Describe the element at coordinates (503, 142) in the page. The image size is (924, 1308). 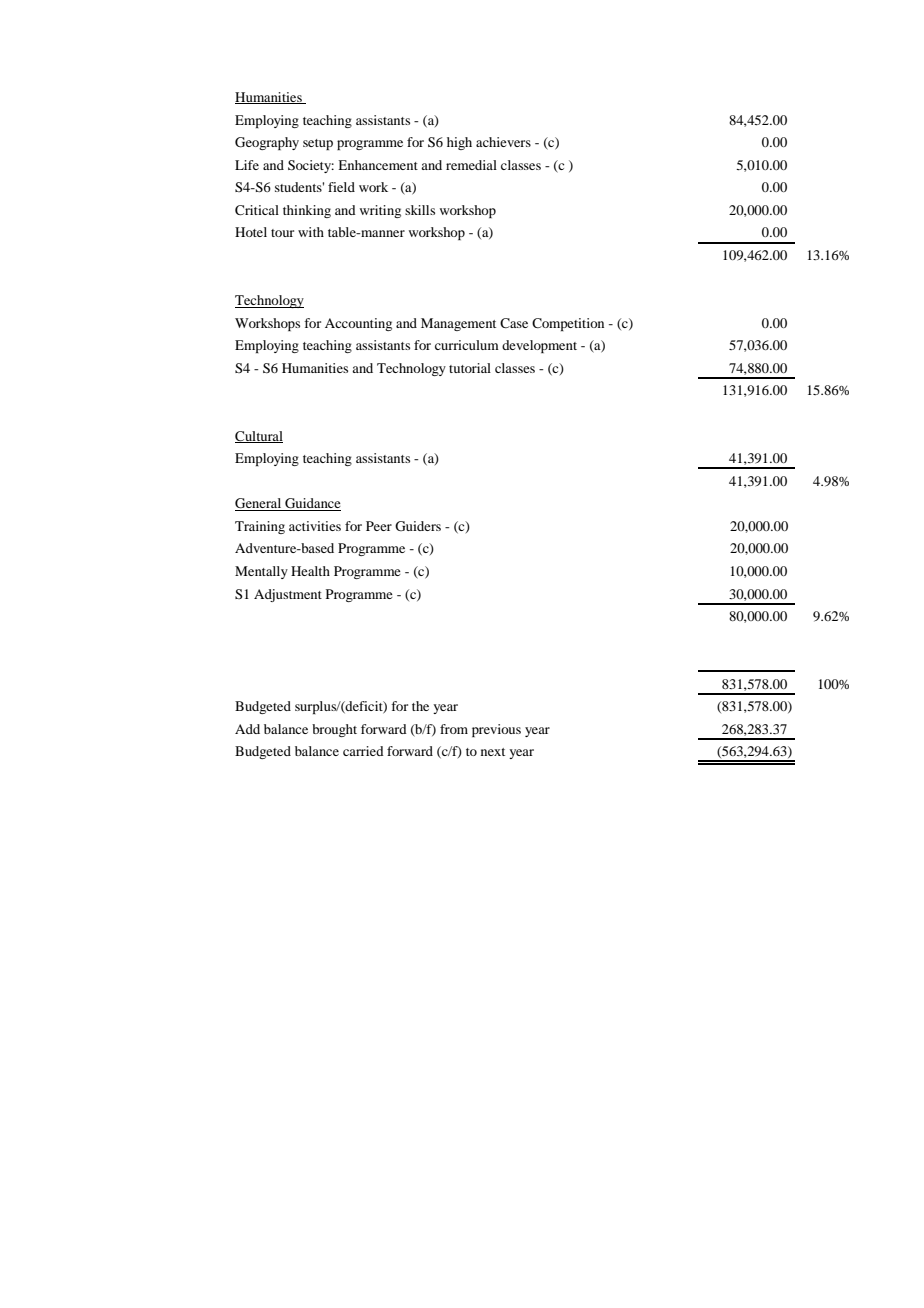
I see `achievers` at that location.
